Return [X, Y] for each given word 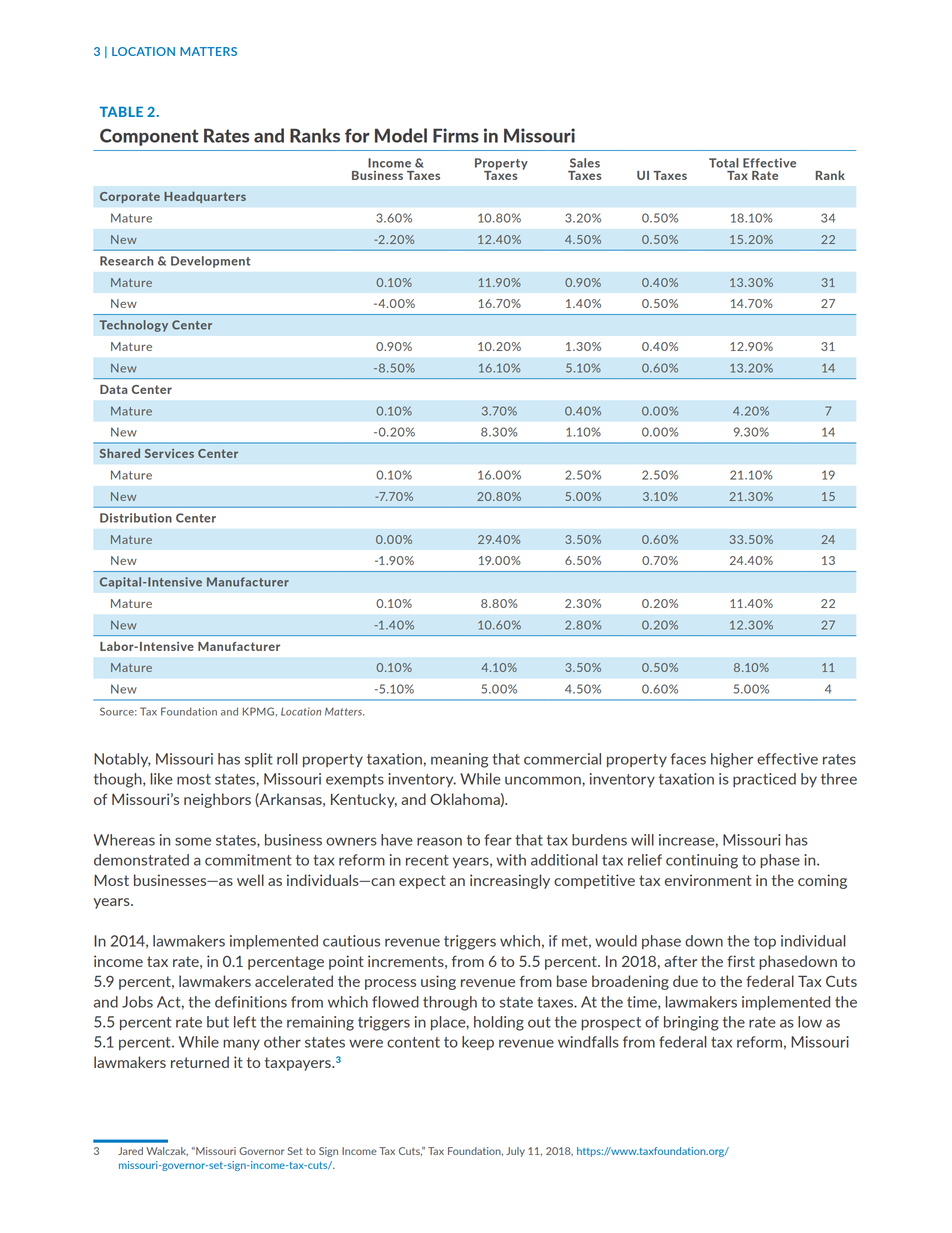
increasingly [510, 881]
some [193, 841]
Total [724, 163]
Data [113, 389]
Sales [585, 163]
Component [149, 137]
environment [708, 880]
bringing [691, 1023]
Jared [130, 1151]
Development [211, 262]
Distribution [136, 518]
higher [732, 760]
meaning [459, 760]
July [515, 1152]
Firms [456, 135]
